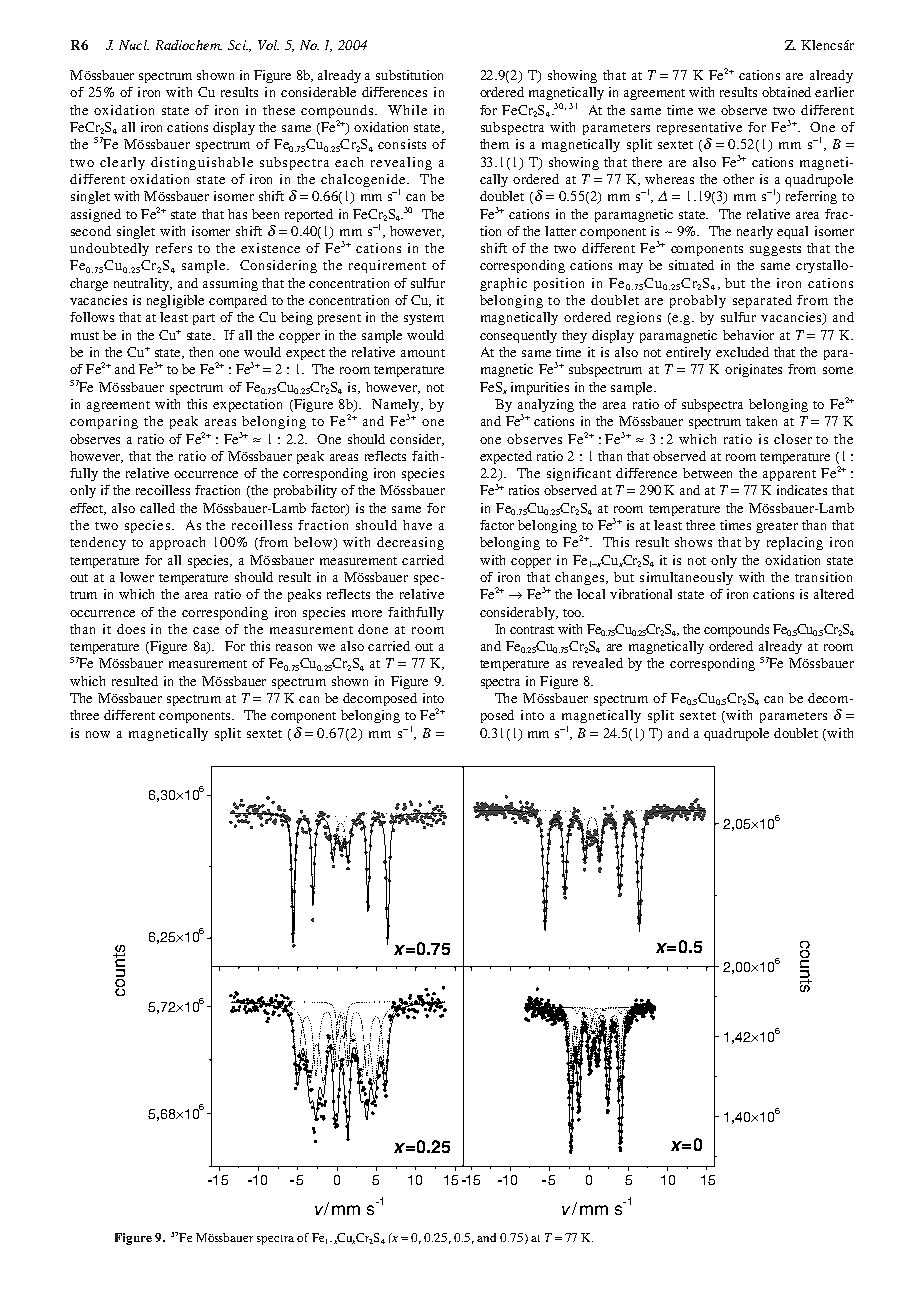 The image size is (924, 1307). Describe the element at coordinates (786, 92) in the screenshot. I see `obtained` at that location.
